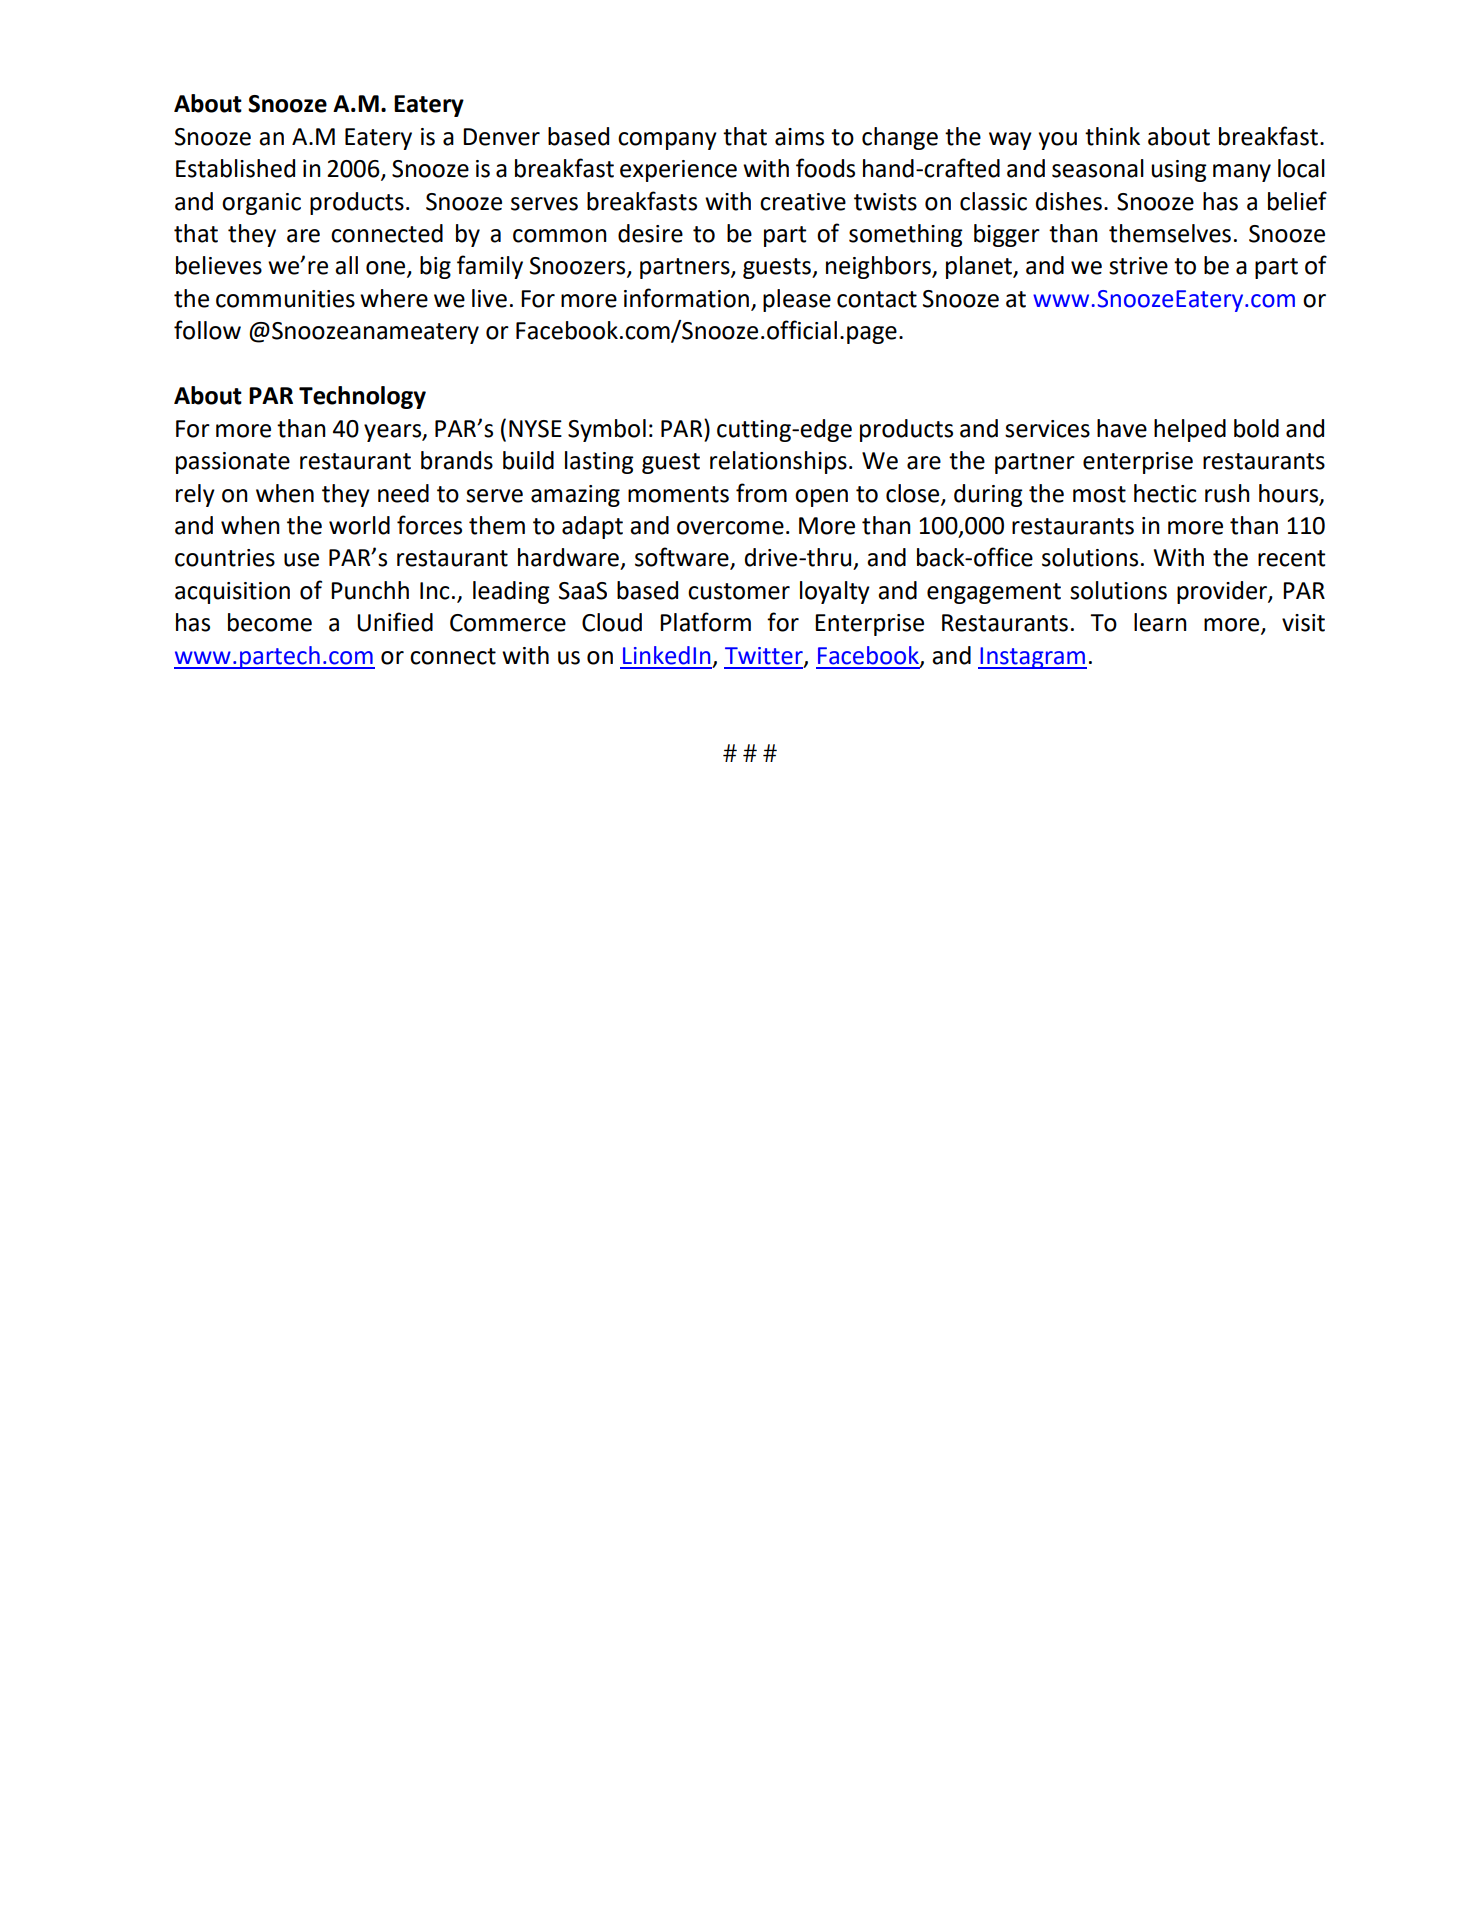  What do you see at coordinates (607, 430) in the image?
I see `Symbol` at bounding box center [607, 430].
